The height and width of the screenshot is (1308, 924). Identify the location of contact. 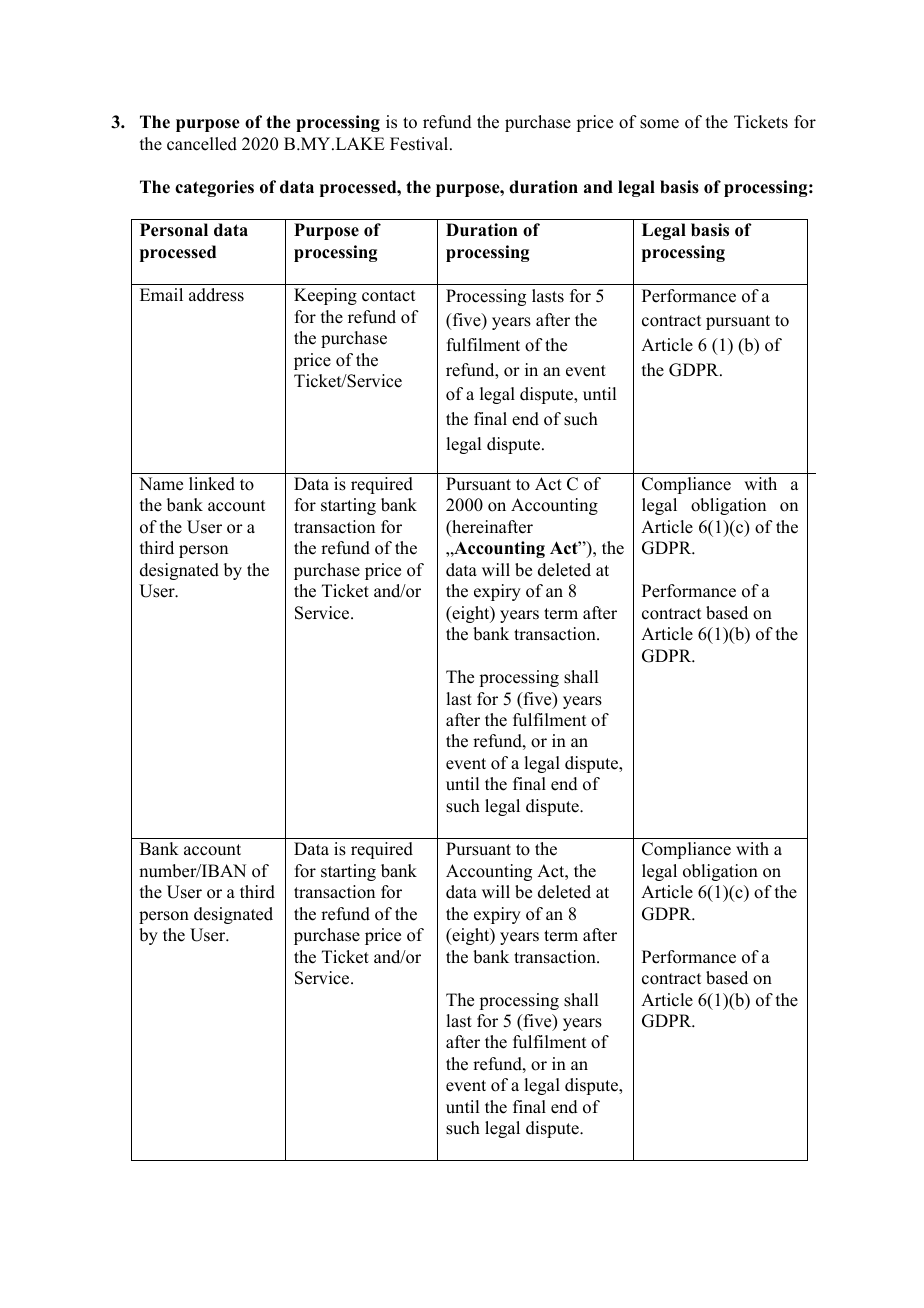
(388, 296).
